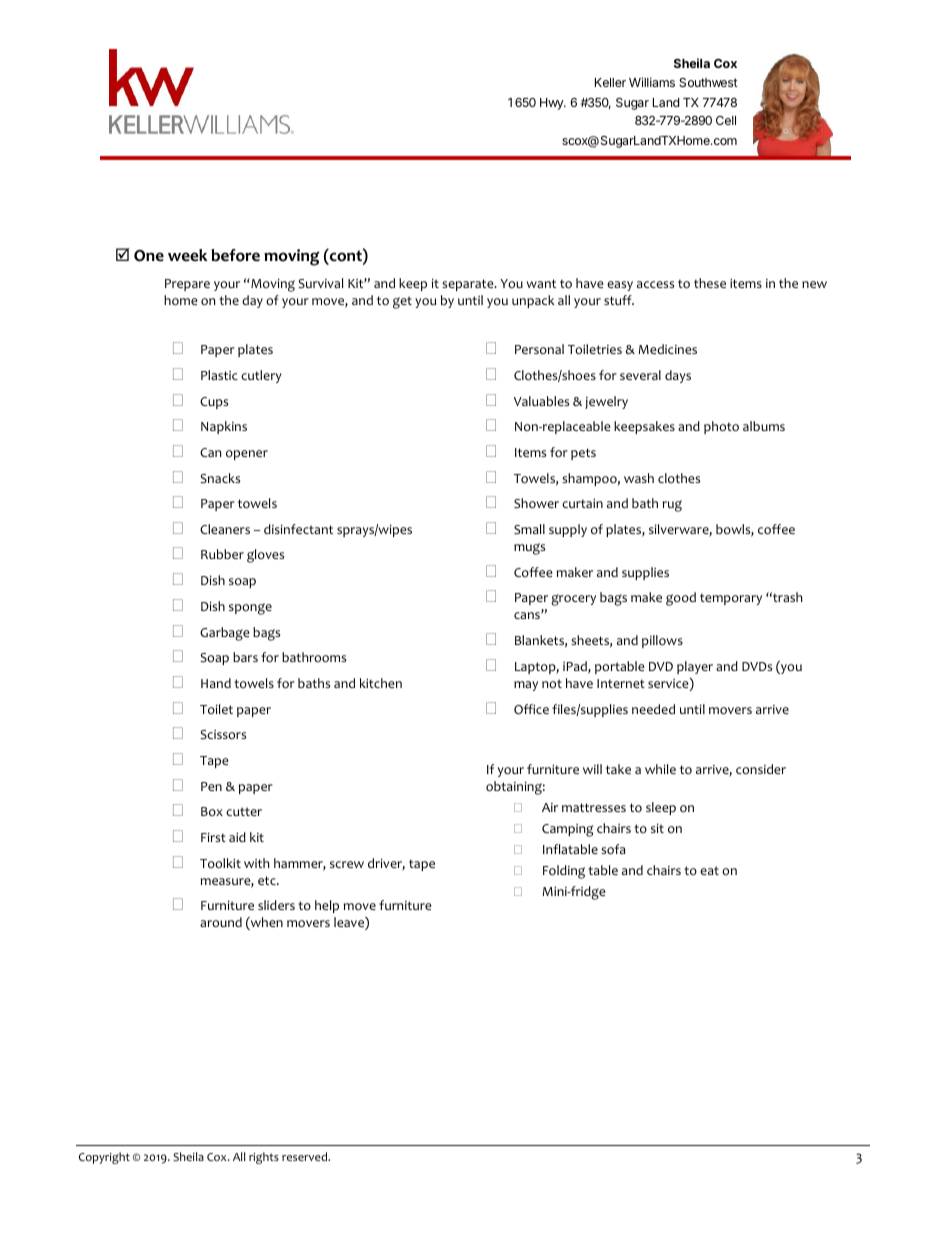  What do you see at coordinates (212, 811) in the document?
I see `Box` at bounding box center [212, 811].
